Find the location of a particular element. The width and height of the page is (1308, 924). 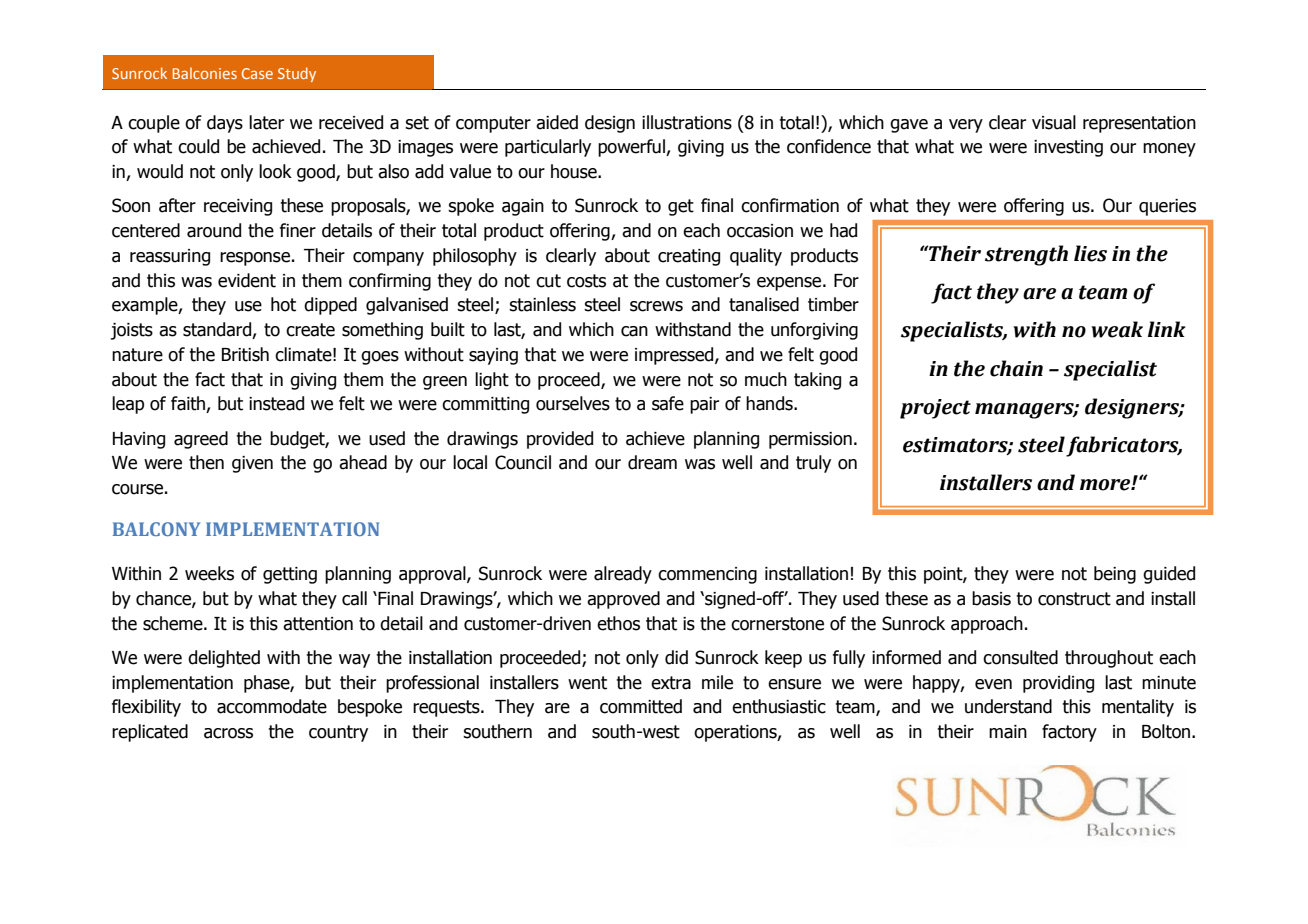

weeks is located at coordinates (209, 573).
